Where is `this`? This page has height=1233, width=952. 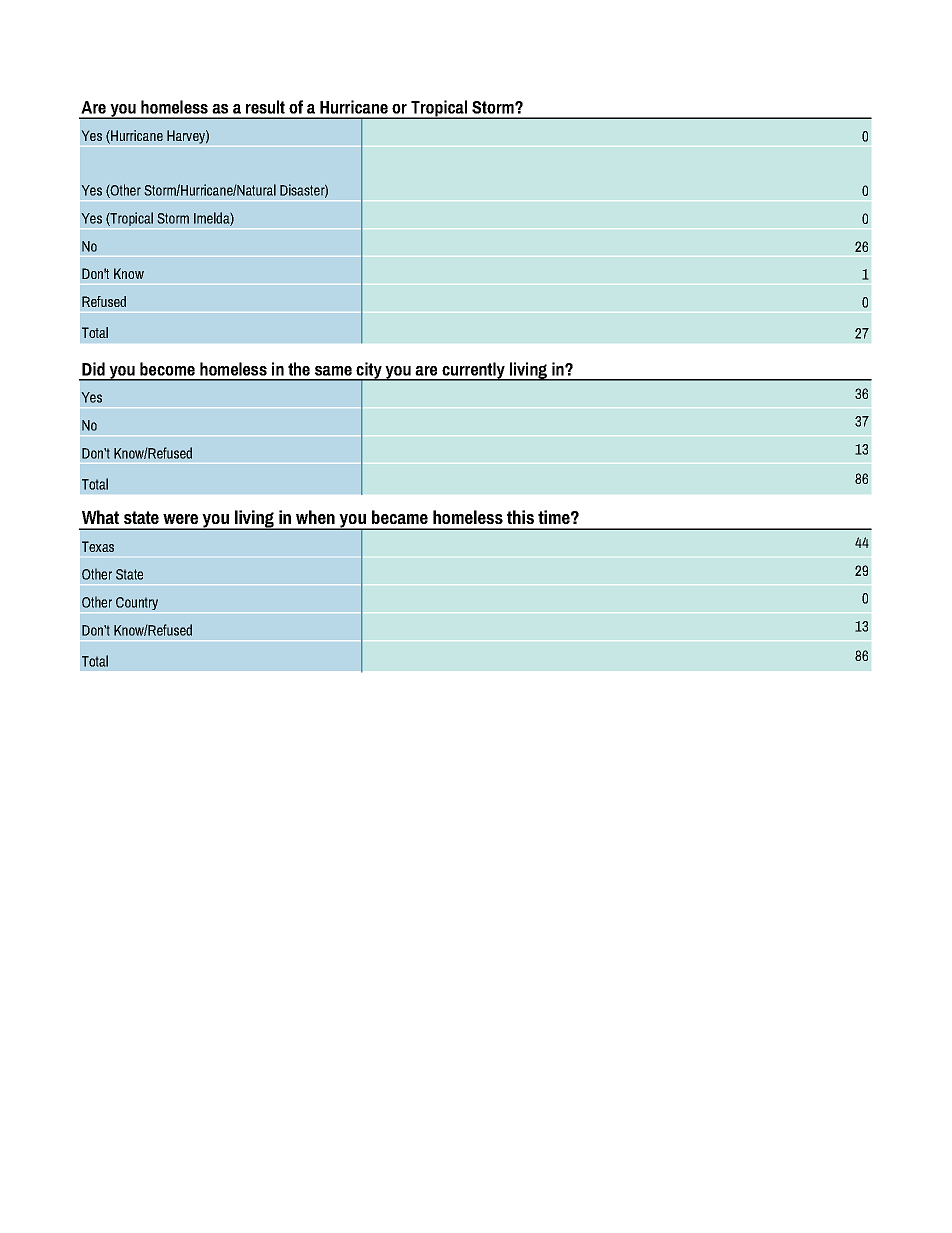
this is located at coordinates (520, 517).
